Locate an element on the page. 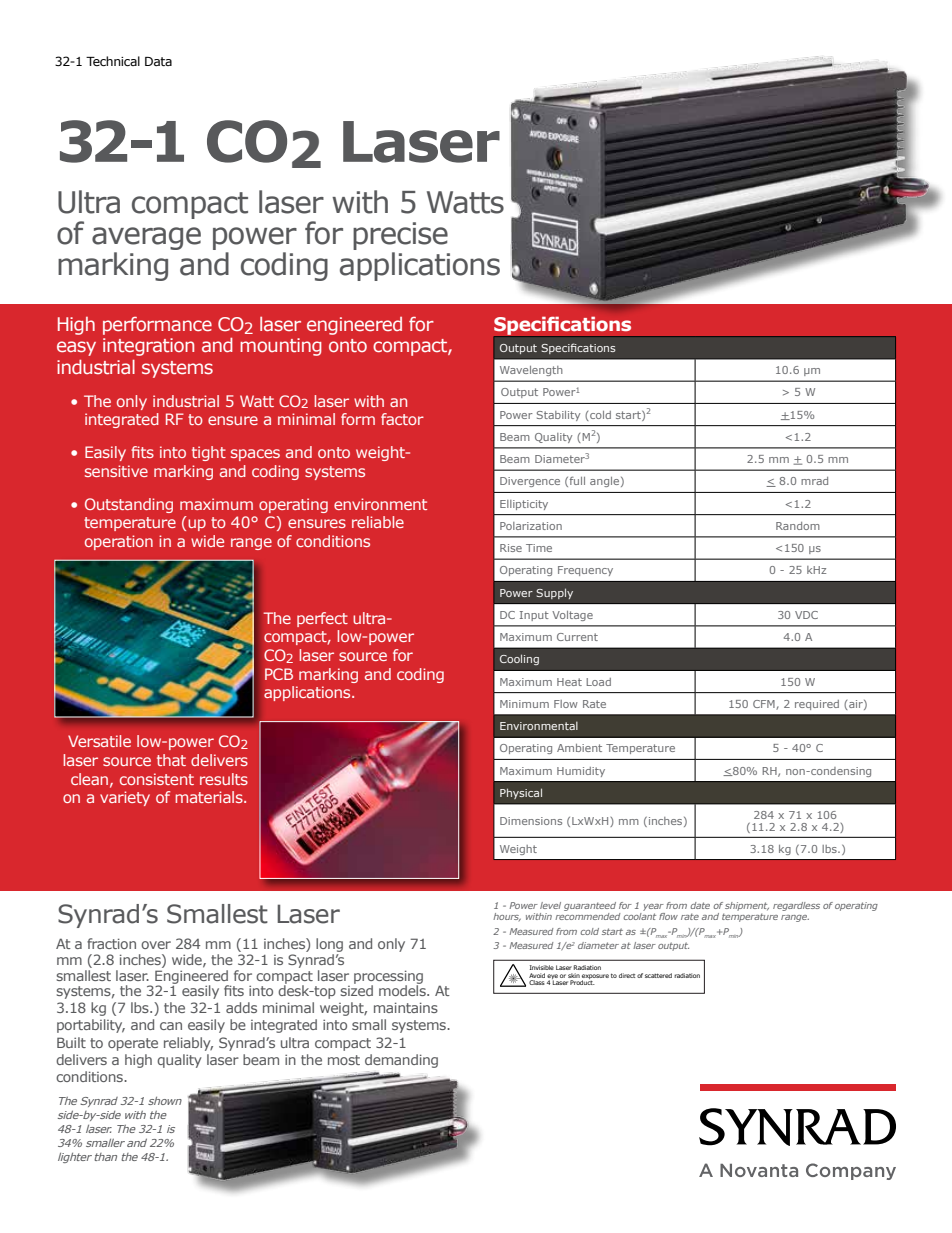  Wavelength is located at coordinates (531, 371).
